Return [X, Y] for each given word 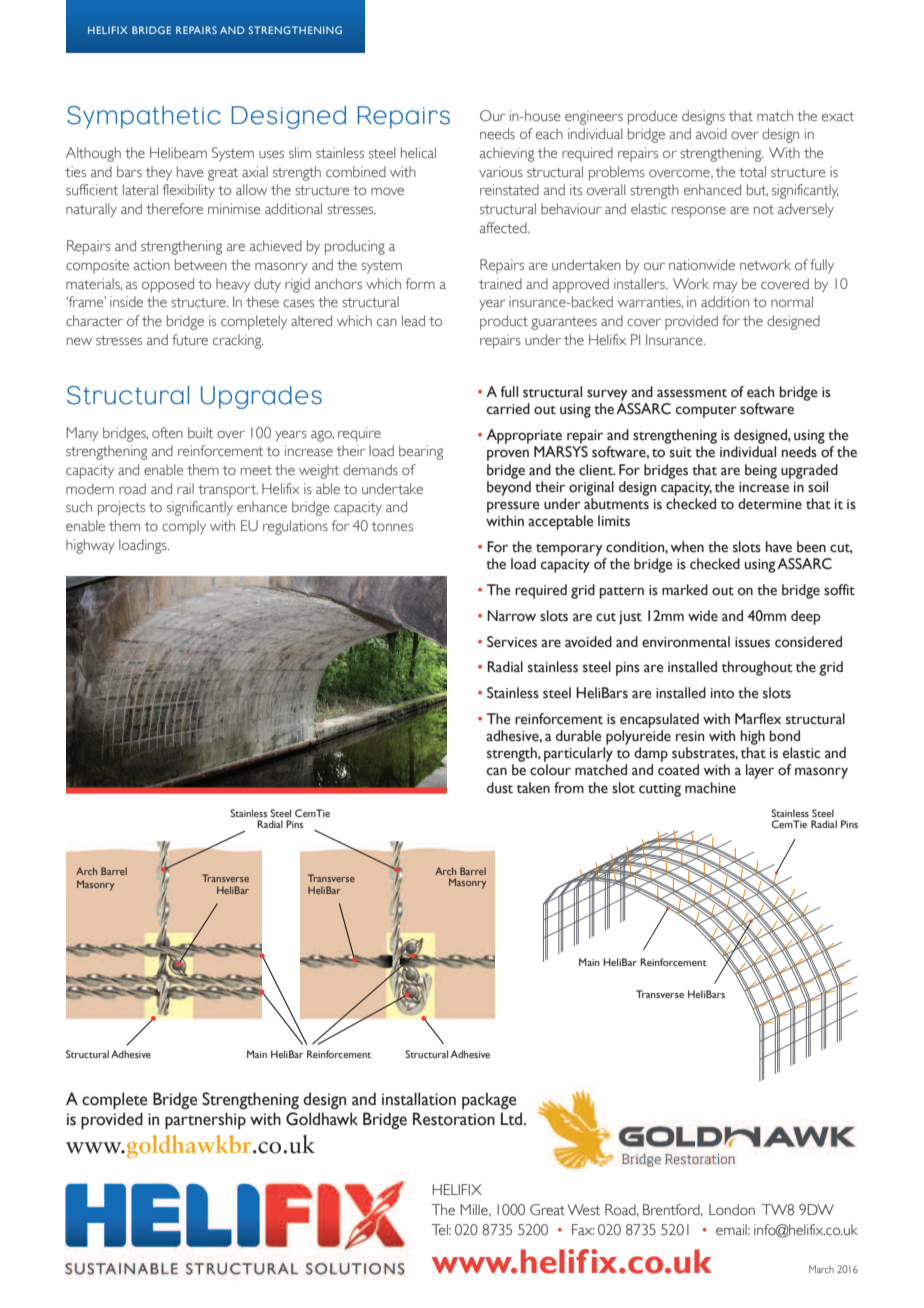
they [159, 173]
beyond [509, 488]
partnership [205, 1120]
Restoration [454, 1119]
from [569, 788]
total [752, 171]
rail [185, 488]
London [732, 1210]
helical [418, 152]
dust [500, 788]
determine [770, 504]
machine [710, 788]
